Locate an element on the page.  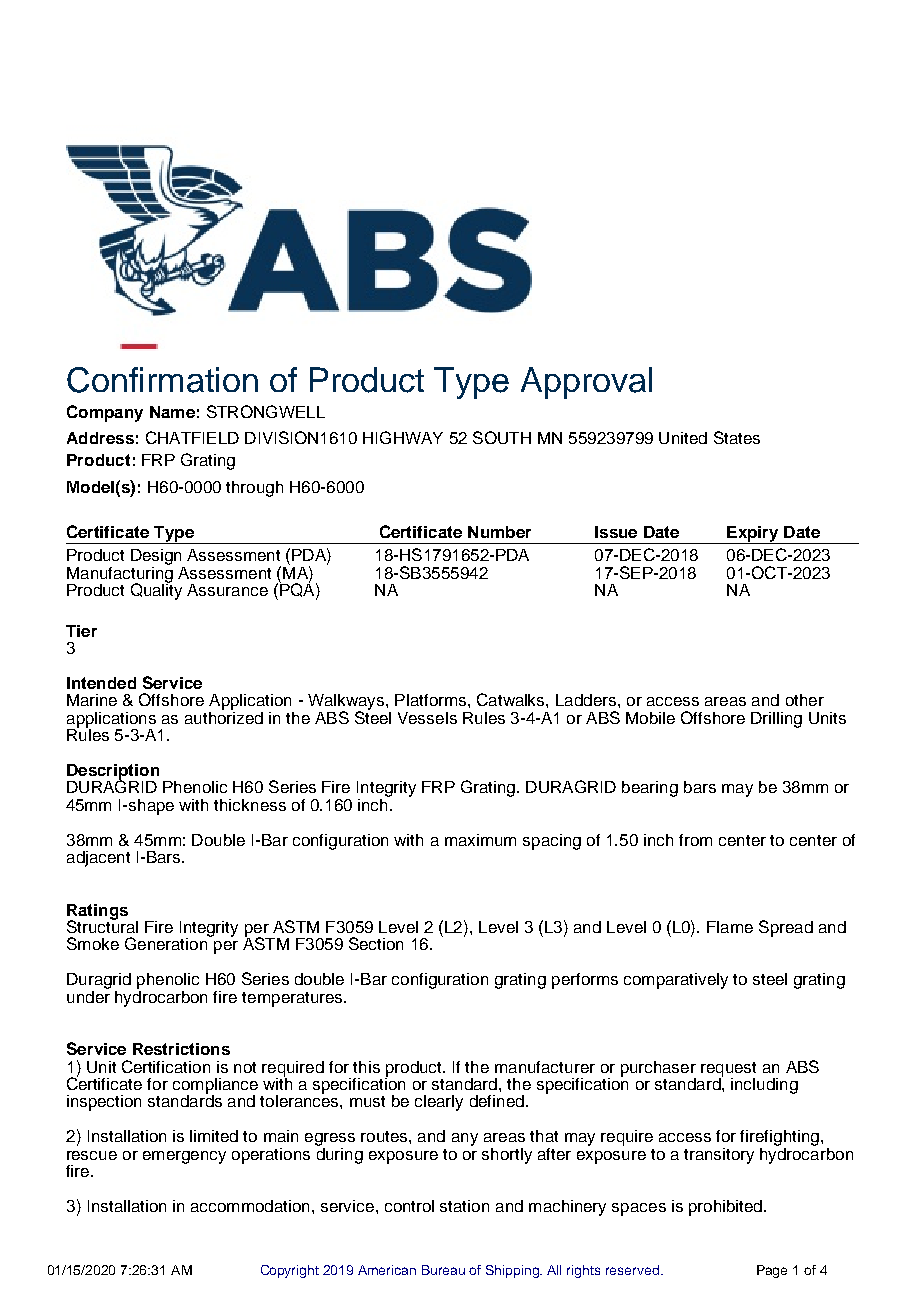
Name is located at coordinates (172, 412).
